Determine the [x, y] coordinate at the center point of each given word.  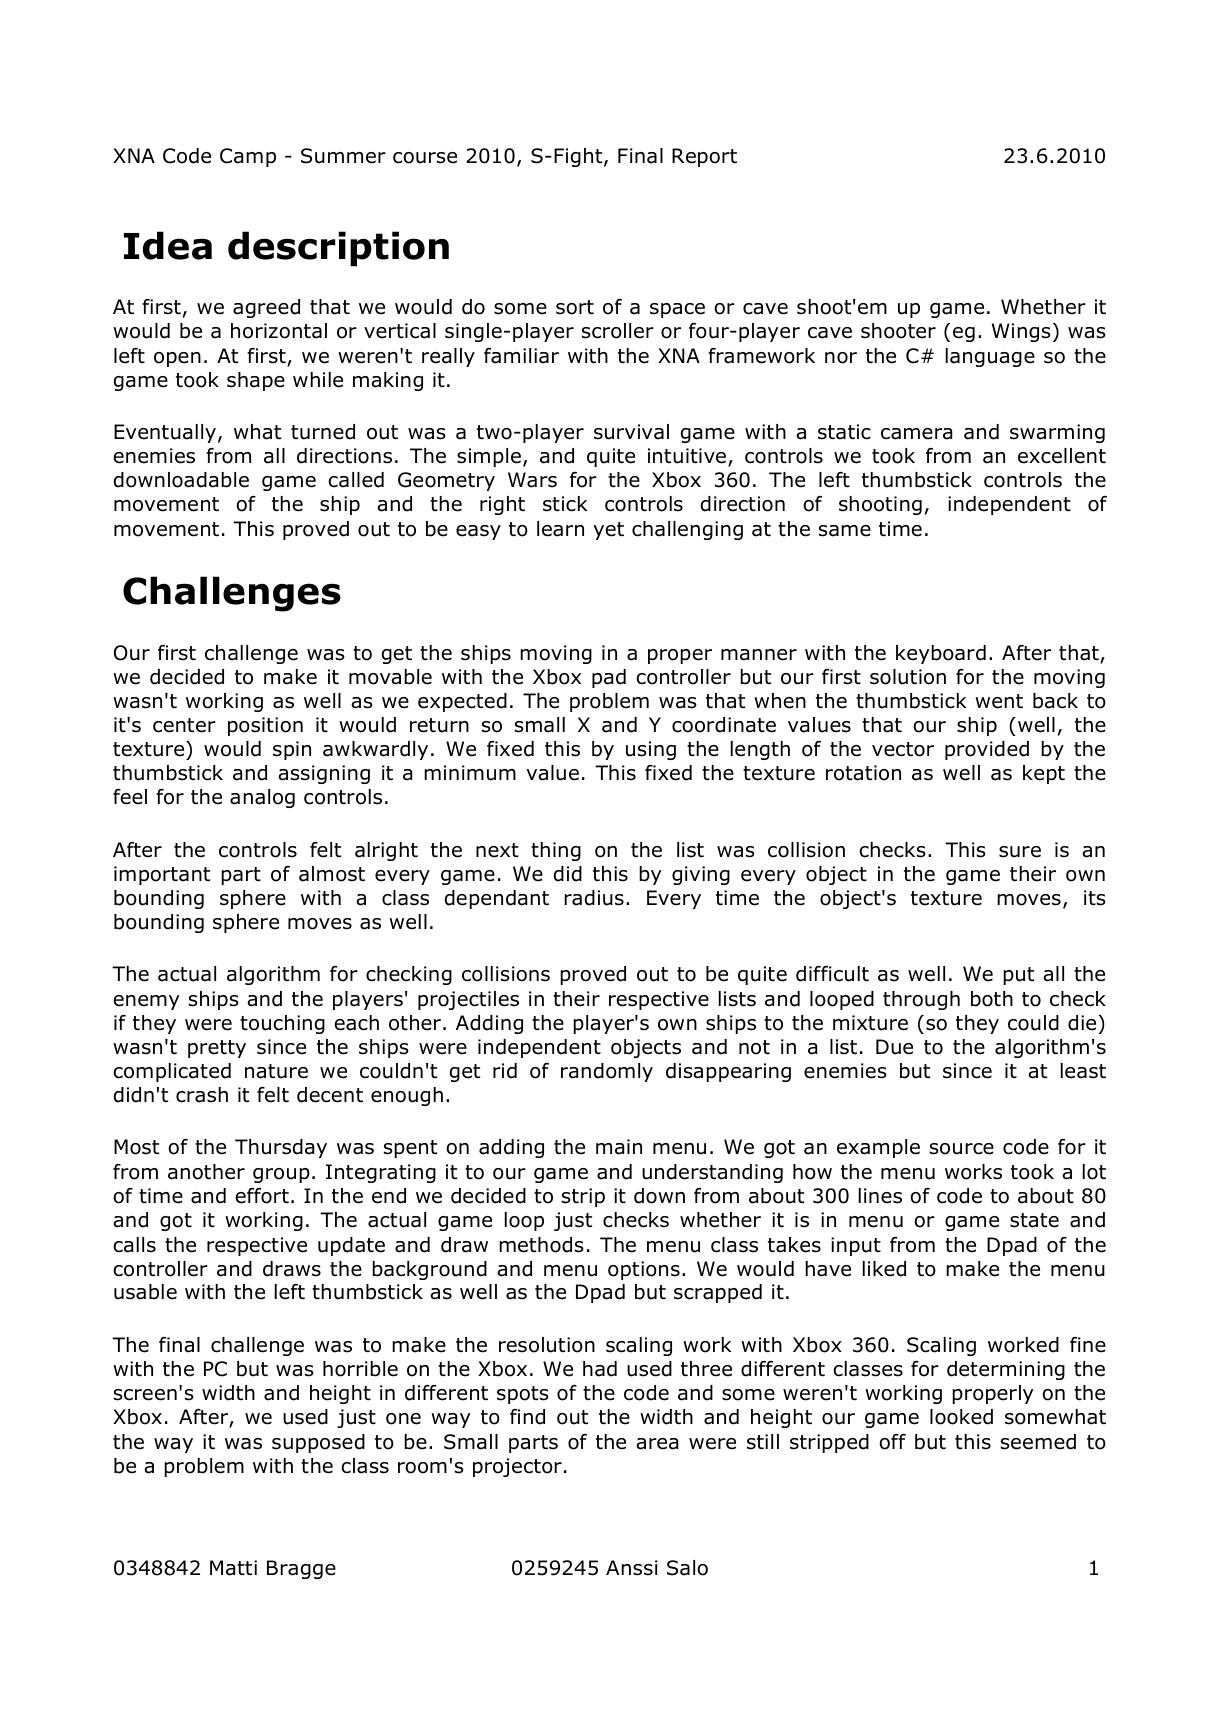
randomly [607, 1072]
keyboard [941, 654]
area [657, 1444]
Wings [1021, 332]
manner [759, 655]
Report [704, 157]
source [962, 1149]
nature [276, 1071]
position [265, 726]
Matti [233, 1568]
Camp [248, 157]
